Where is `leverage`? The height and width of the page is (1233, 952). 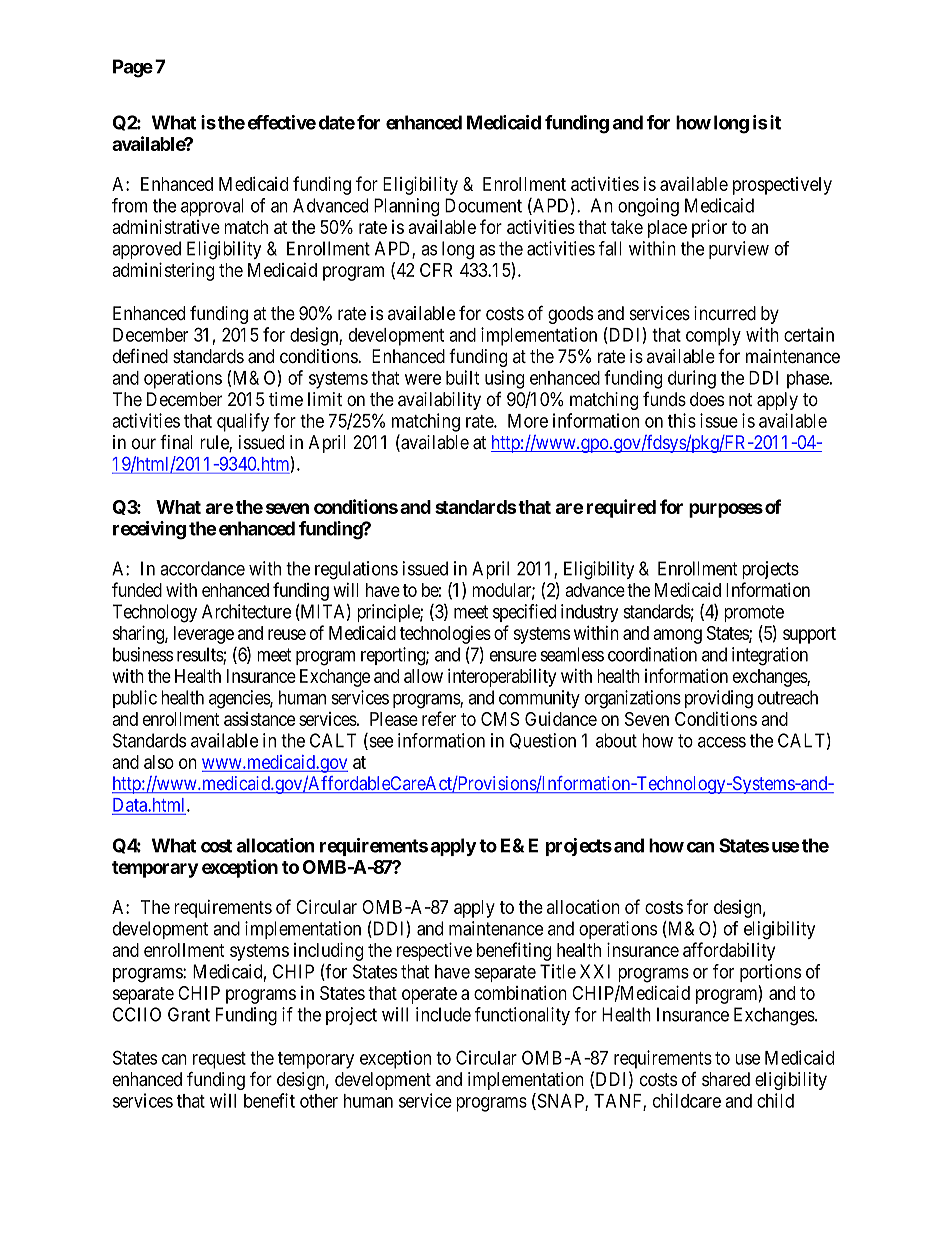
leverage is located at coordinates (204, 635).
